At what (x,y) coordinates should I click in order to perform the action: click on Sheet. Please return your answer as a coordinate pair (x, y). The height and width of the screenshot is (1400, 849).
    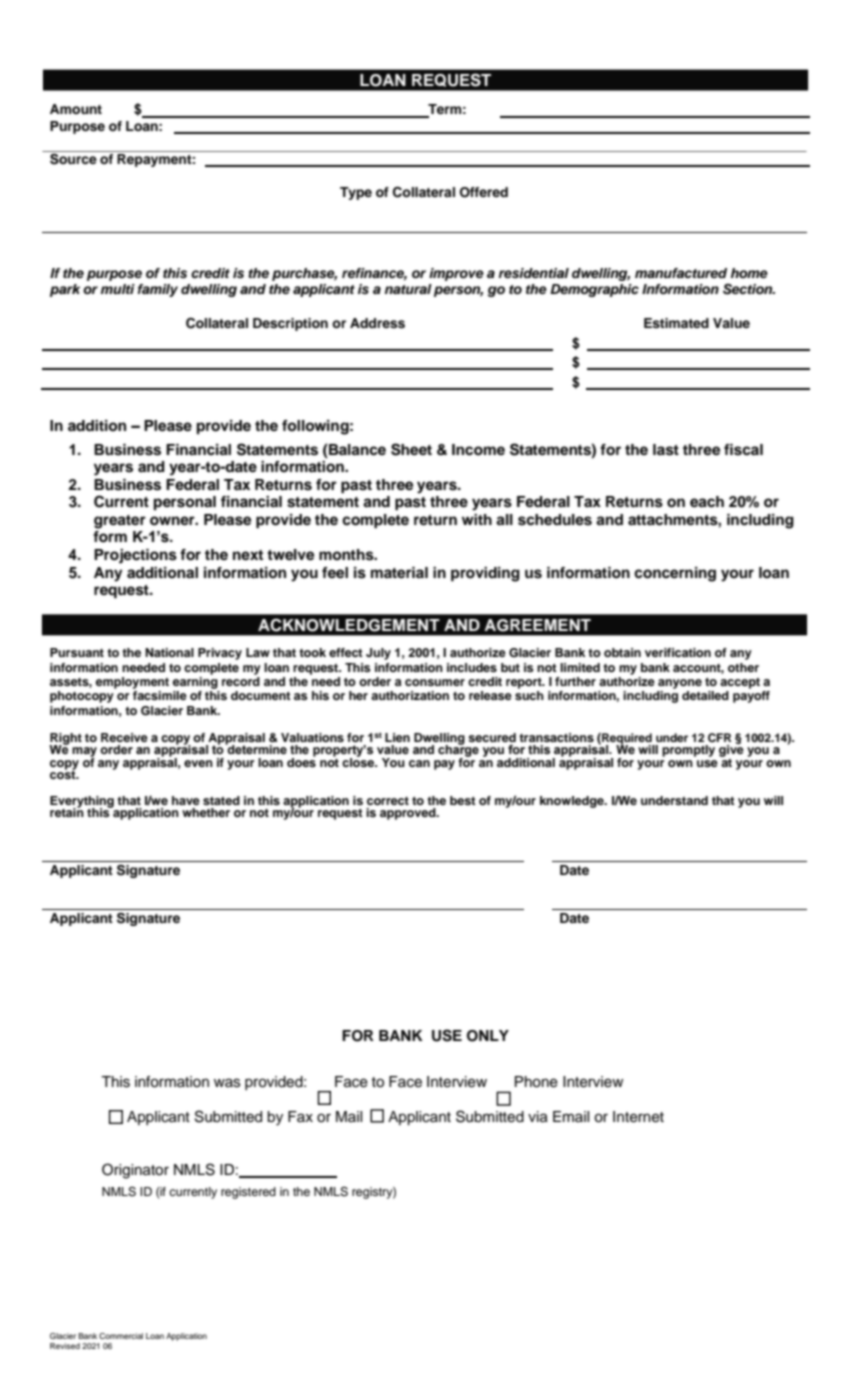
    Looking at the image, I should click on (411, 449).
